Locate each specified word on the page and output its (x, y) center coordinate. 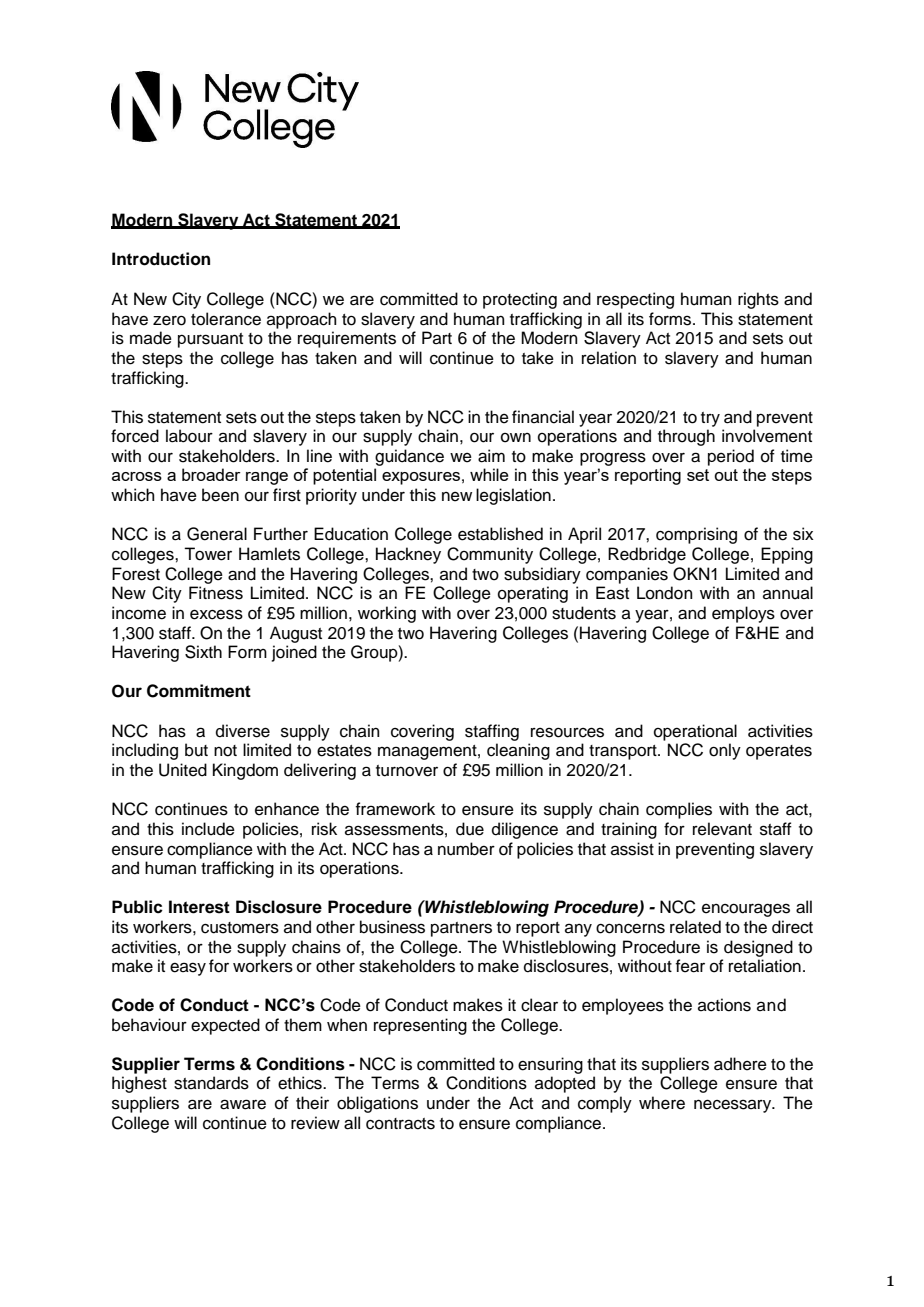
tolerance (226, 319)
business (392, 927)
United (183, 770)
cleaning (518, 751)
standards (211, 1083)
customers (240, 928)
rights (758, 300)
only (725, 751)
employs (743, 614)
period (731, 457)
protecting (520, 300)
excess (216, 614)
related (695, 927)
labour (189, 436)
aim (491, 456)
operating (533, 594)
